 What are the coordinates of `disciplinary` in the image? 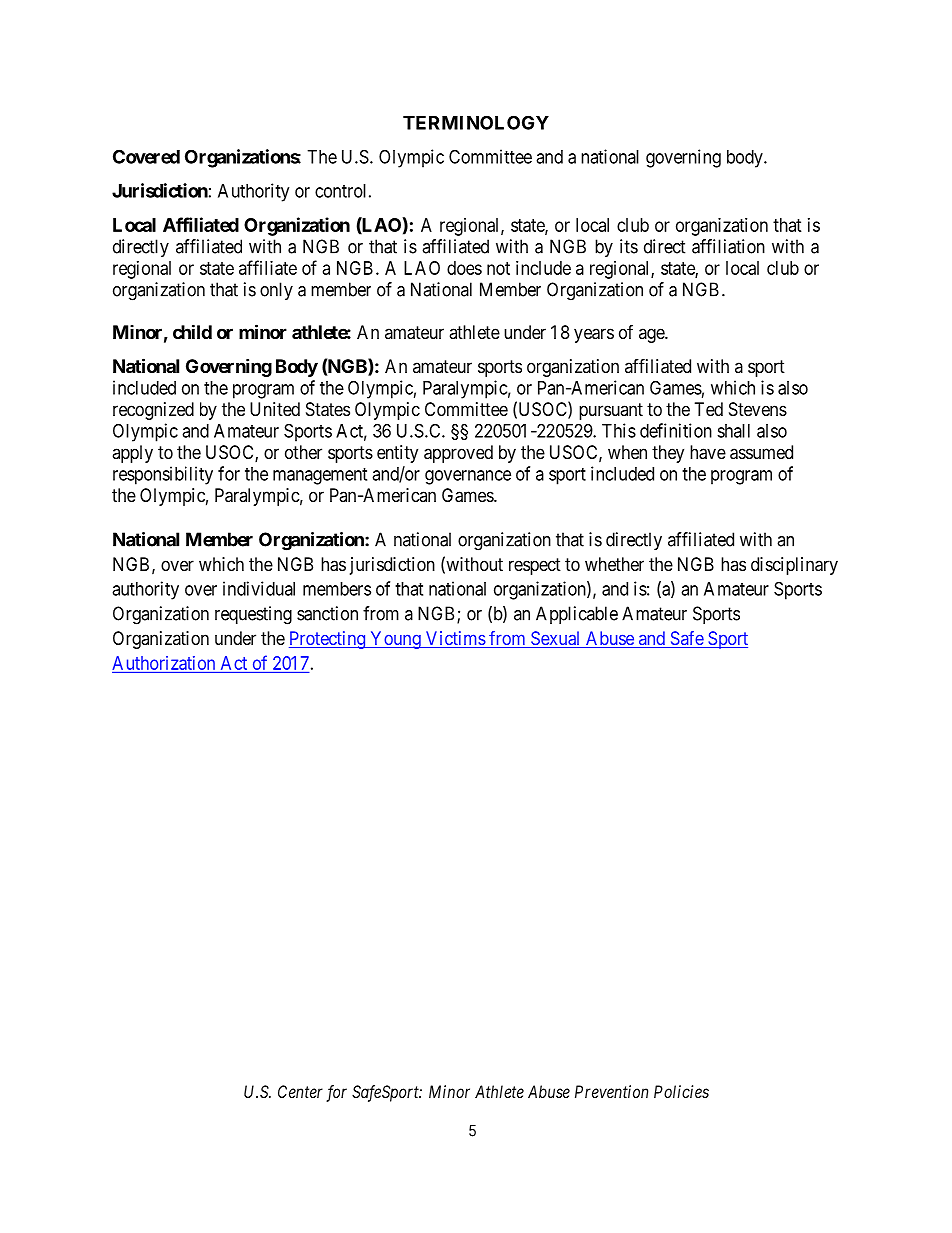 It's located at (794, 566).
